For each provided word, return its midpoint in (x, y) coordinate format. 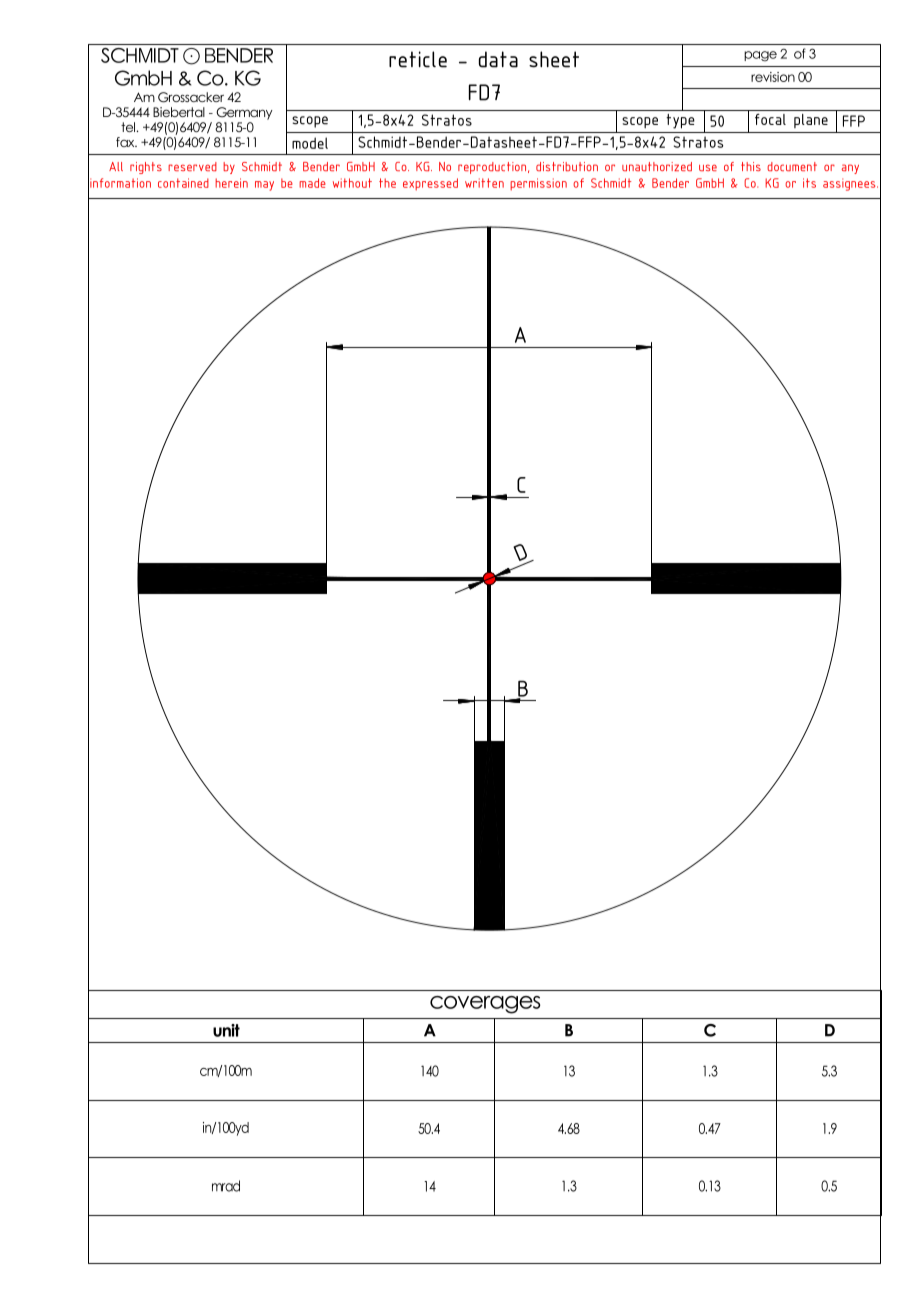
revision (773, 77)
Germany (244, 113)
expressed (430, 184)
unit (226, 1030)
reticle (418, 59)
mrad (226, 1186)
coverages (485, 1005)
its (809, 183)
